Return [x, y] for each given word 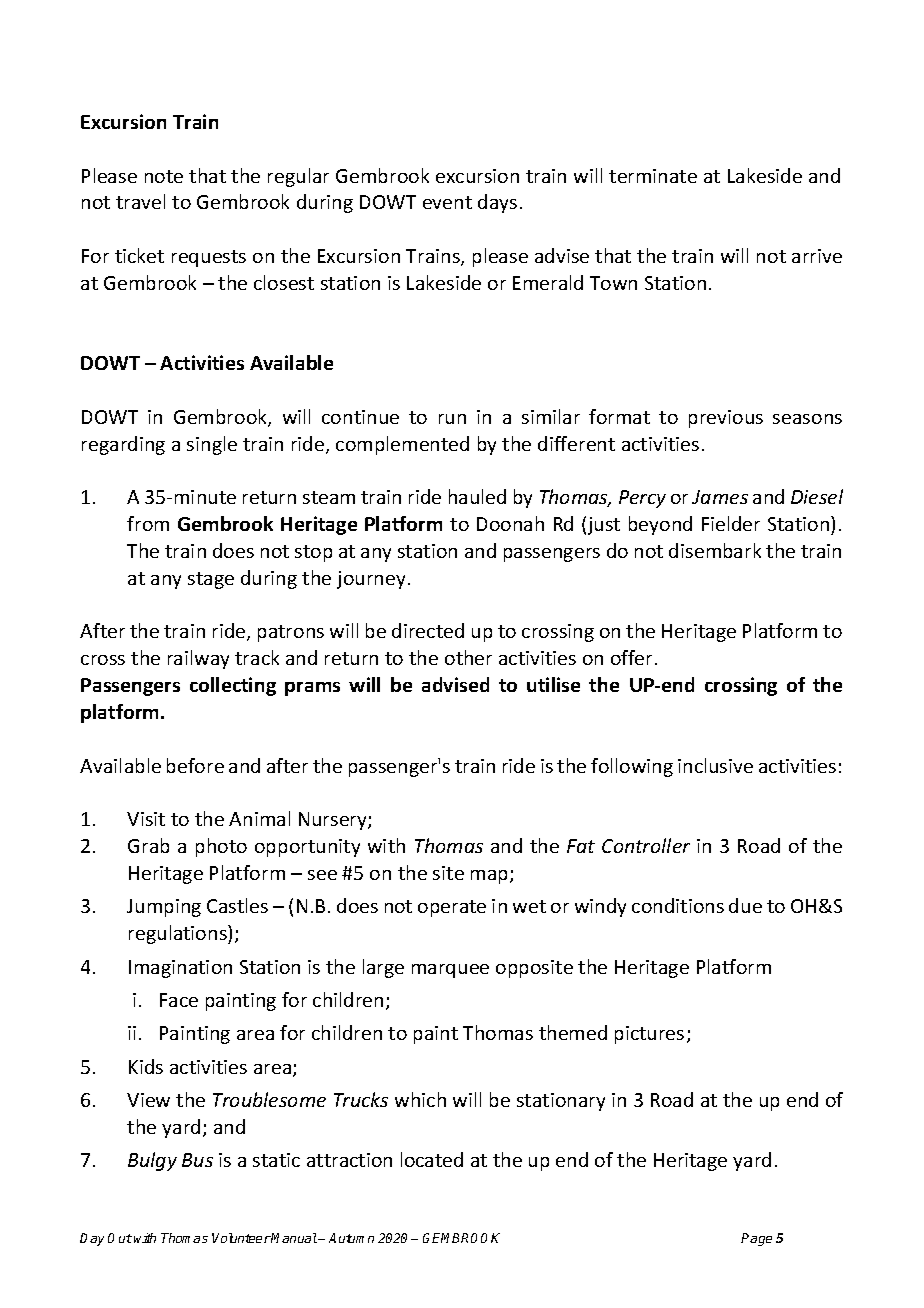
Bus [197, 1160]
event [447, 202]
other [468, 657]
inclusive [715, 765]
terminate [653, 176]
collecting [233, 686]
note [164, 176]
